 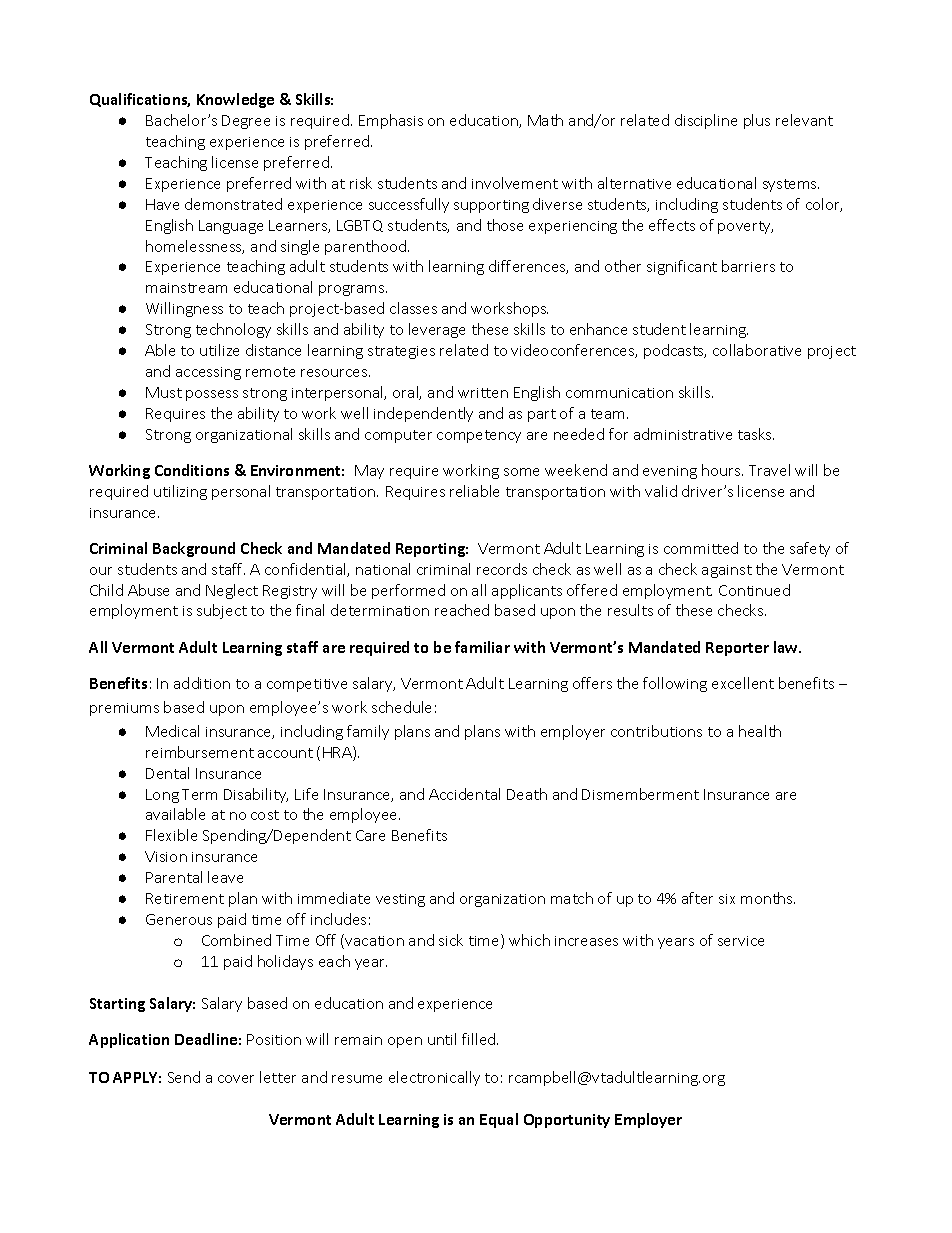 I want to click on Continued, so click(x=754, y=590).
